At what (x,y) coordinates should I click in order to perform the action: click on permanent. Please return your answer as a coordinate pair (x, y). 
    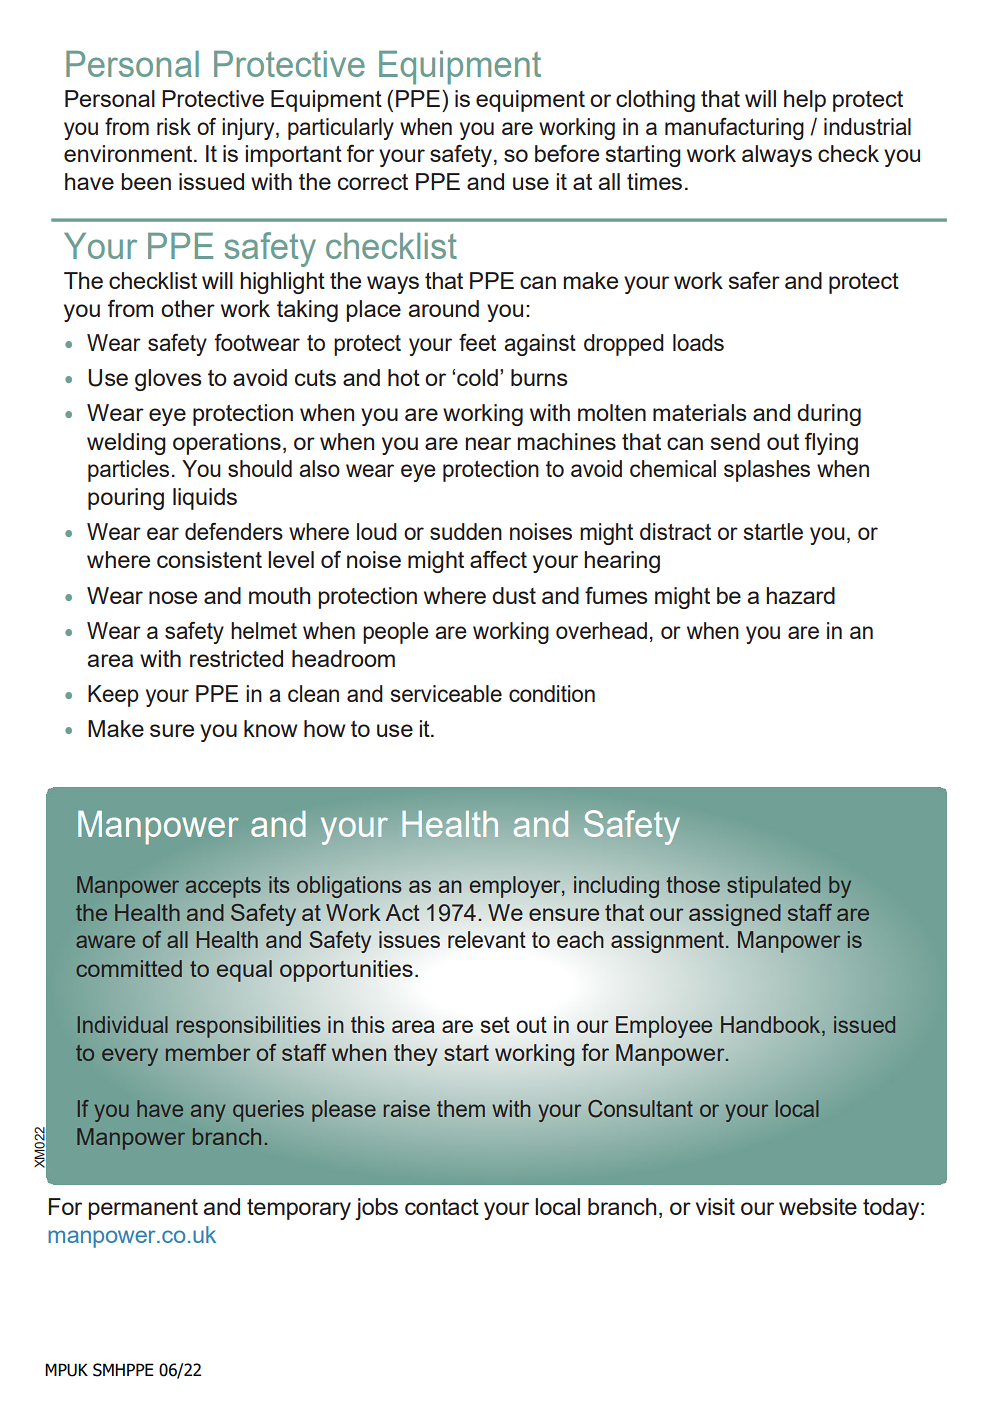
    Looking at the image, I should click on (143, 1209).
